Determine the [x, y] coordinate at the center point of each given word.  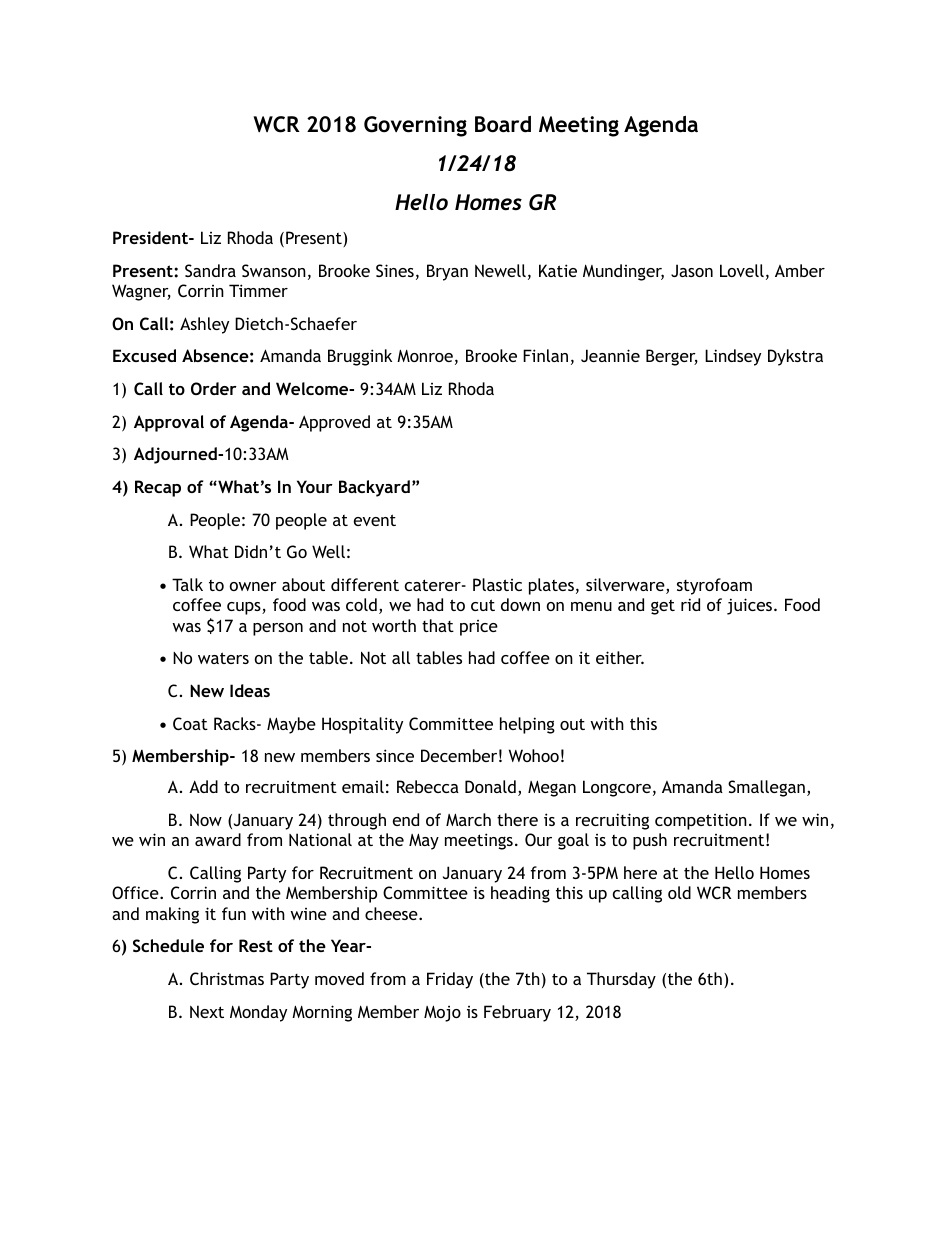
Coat [190, 723]
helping [527, 725]
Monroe [425, 356]
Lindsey [733, 357]
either [620, 657]
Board [503, 124]
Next [207, 1011]
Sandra [210, 270]
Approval [169, 423]
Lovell [742, 270]
